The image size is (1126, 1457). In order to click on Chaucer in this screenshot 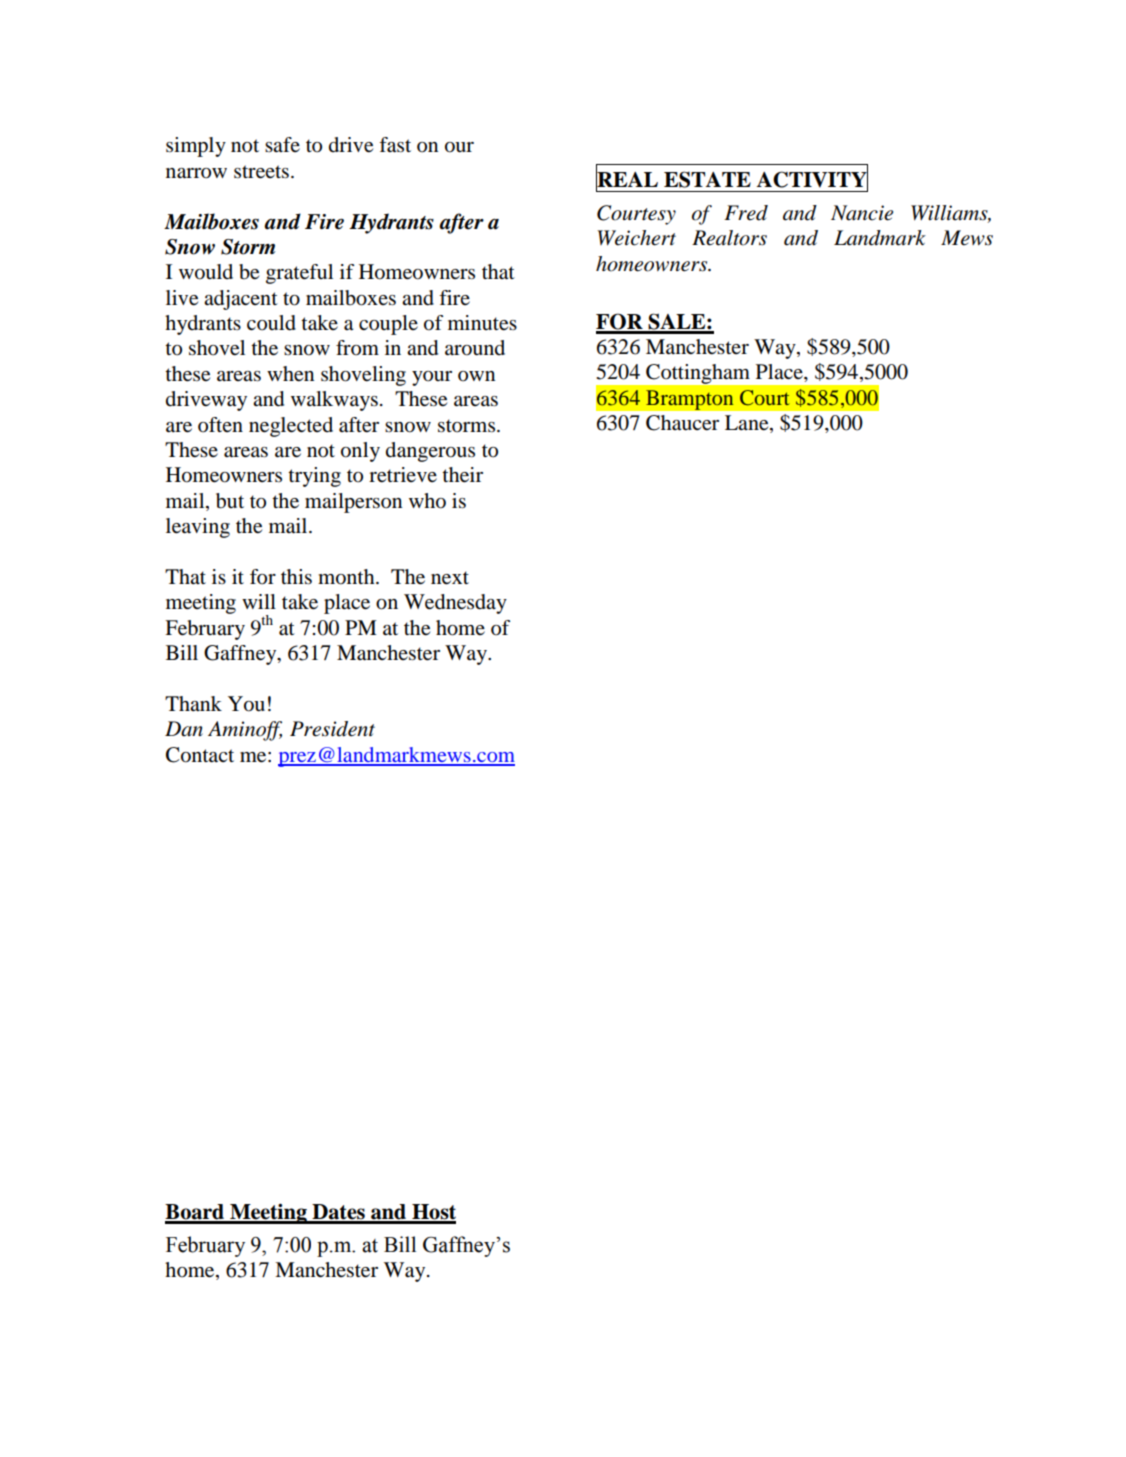, I will do `click(682, 423)`.
